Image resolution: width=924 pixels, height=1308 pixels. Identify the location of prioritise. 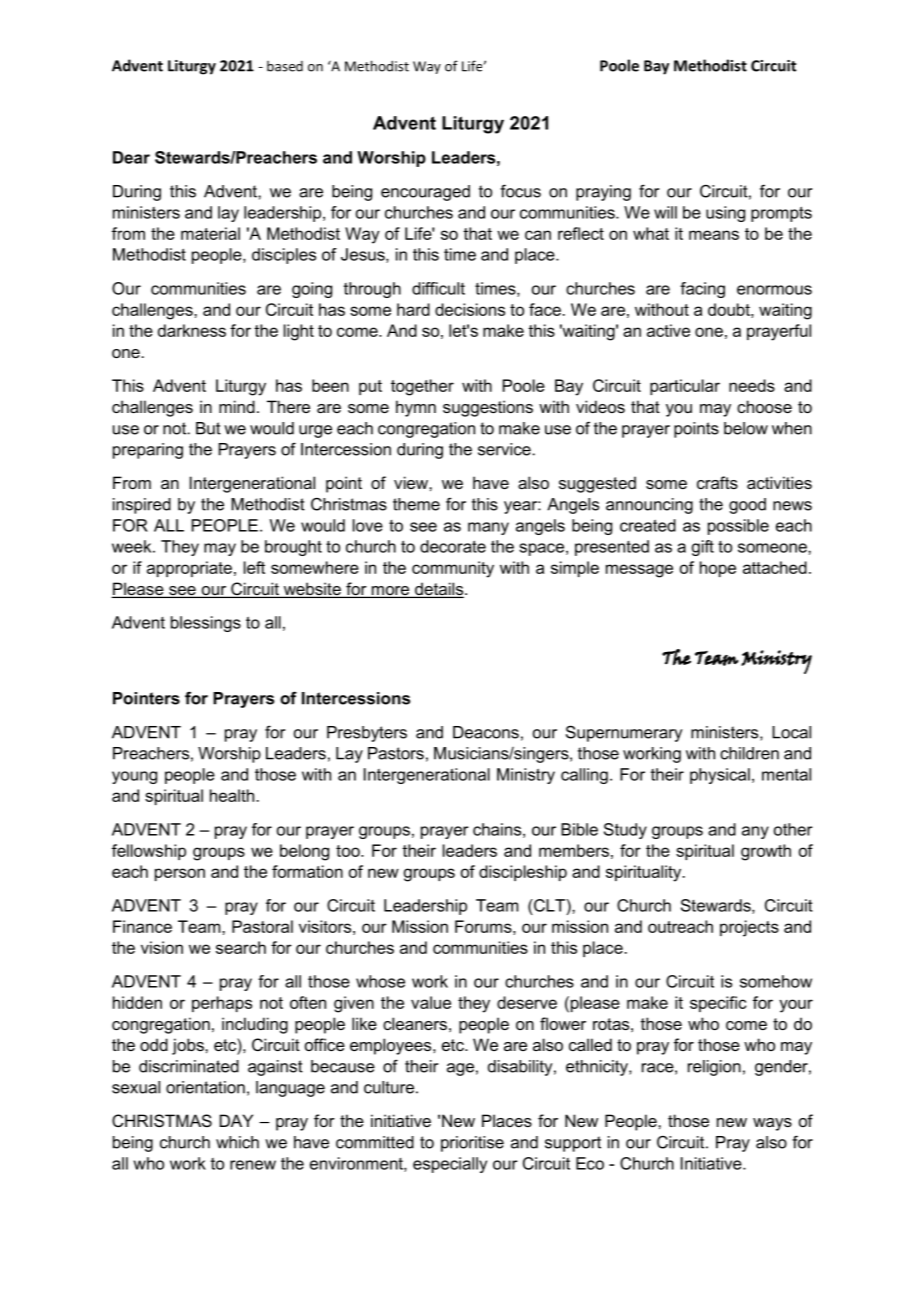
(472, 1144).
